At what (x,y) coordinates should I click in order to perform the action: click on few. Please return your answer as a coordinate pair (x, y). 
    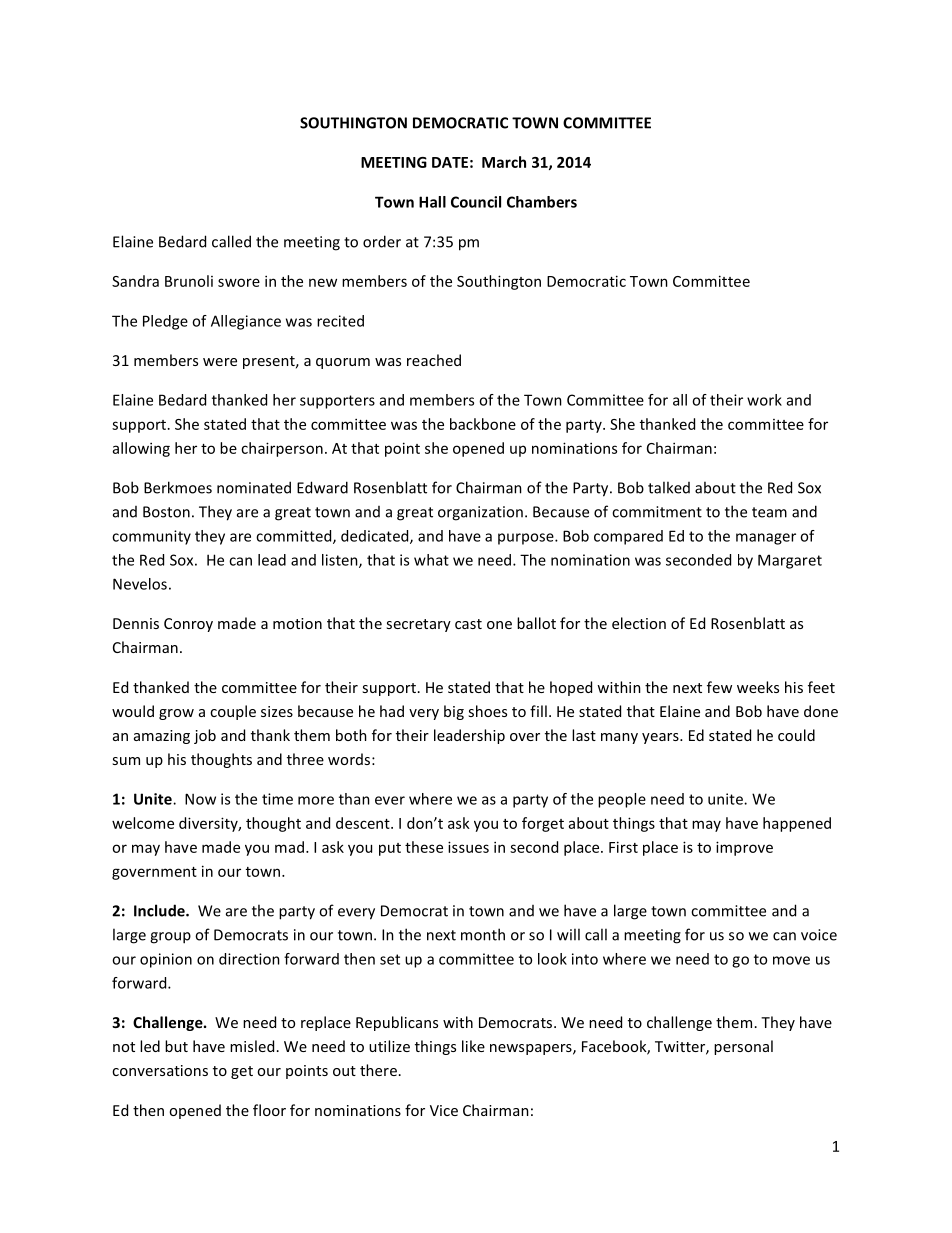
    Looking at the image, I should click on (719, 687).
